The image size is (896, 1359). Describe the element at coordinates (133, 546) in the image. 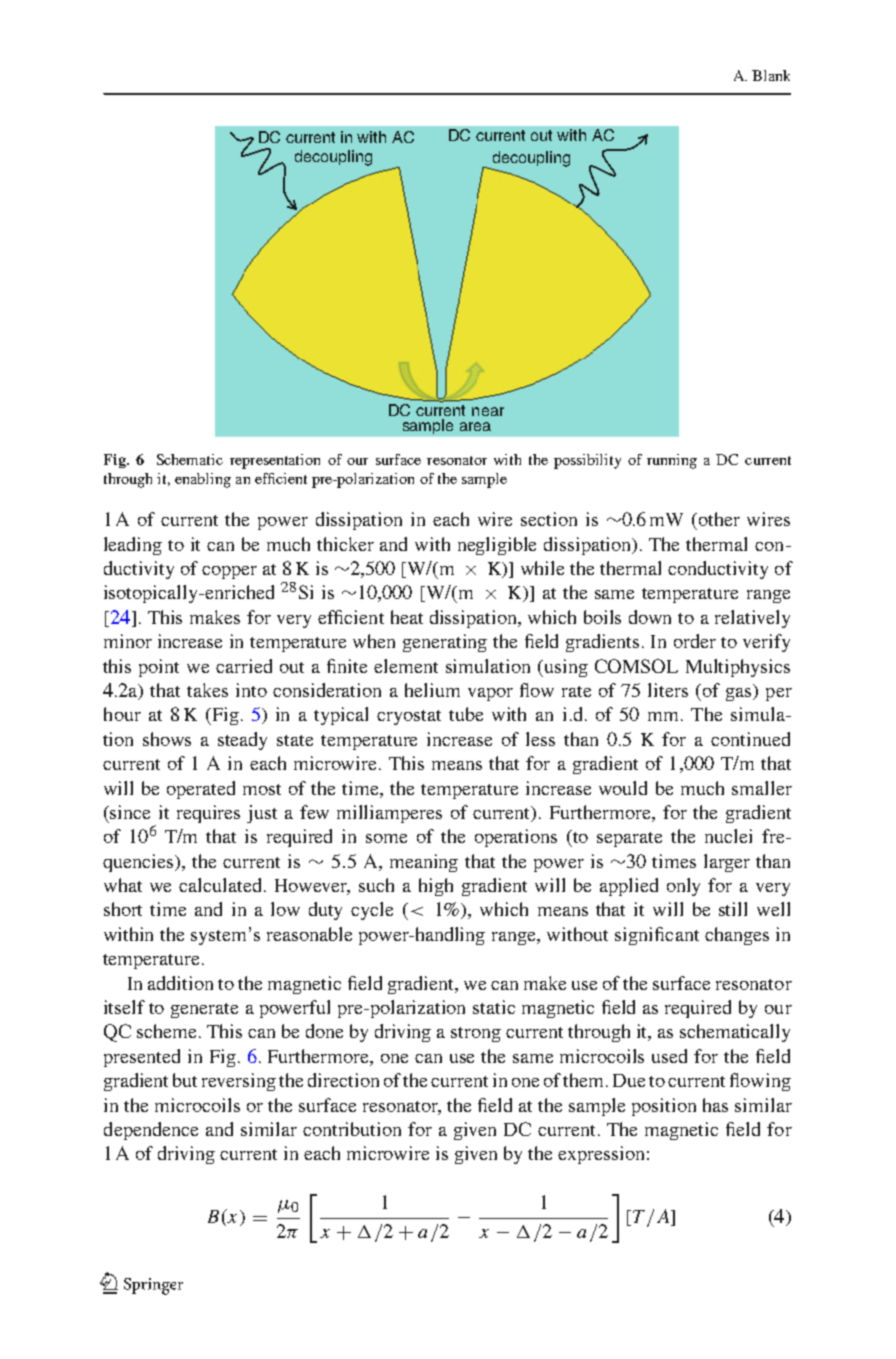

I see `leading` at that location.
